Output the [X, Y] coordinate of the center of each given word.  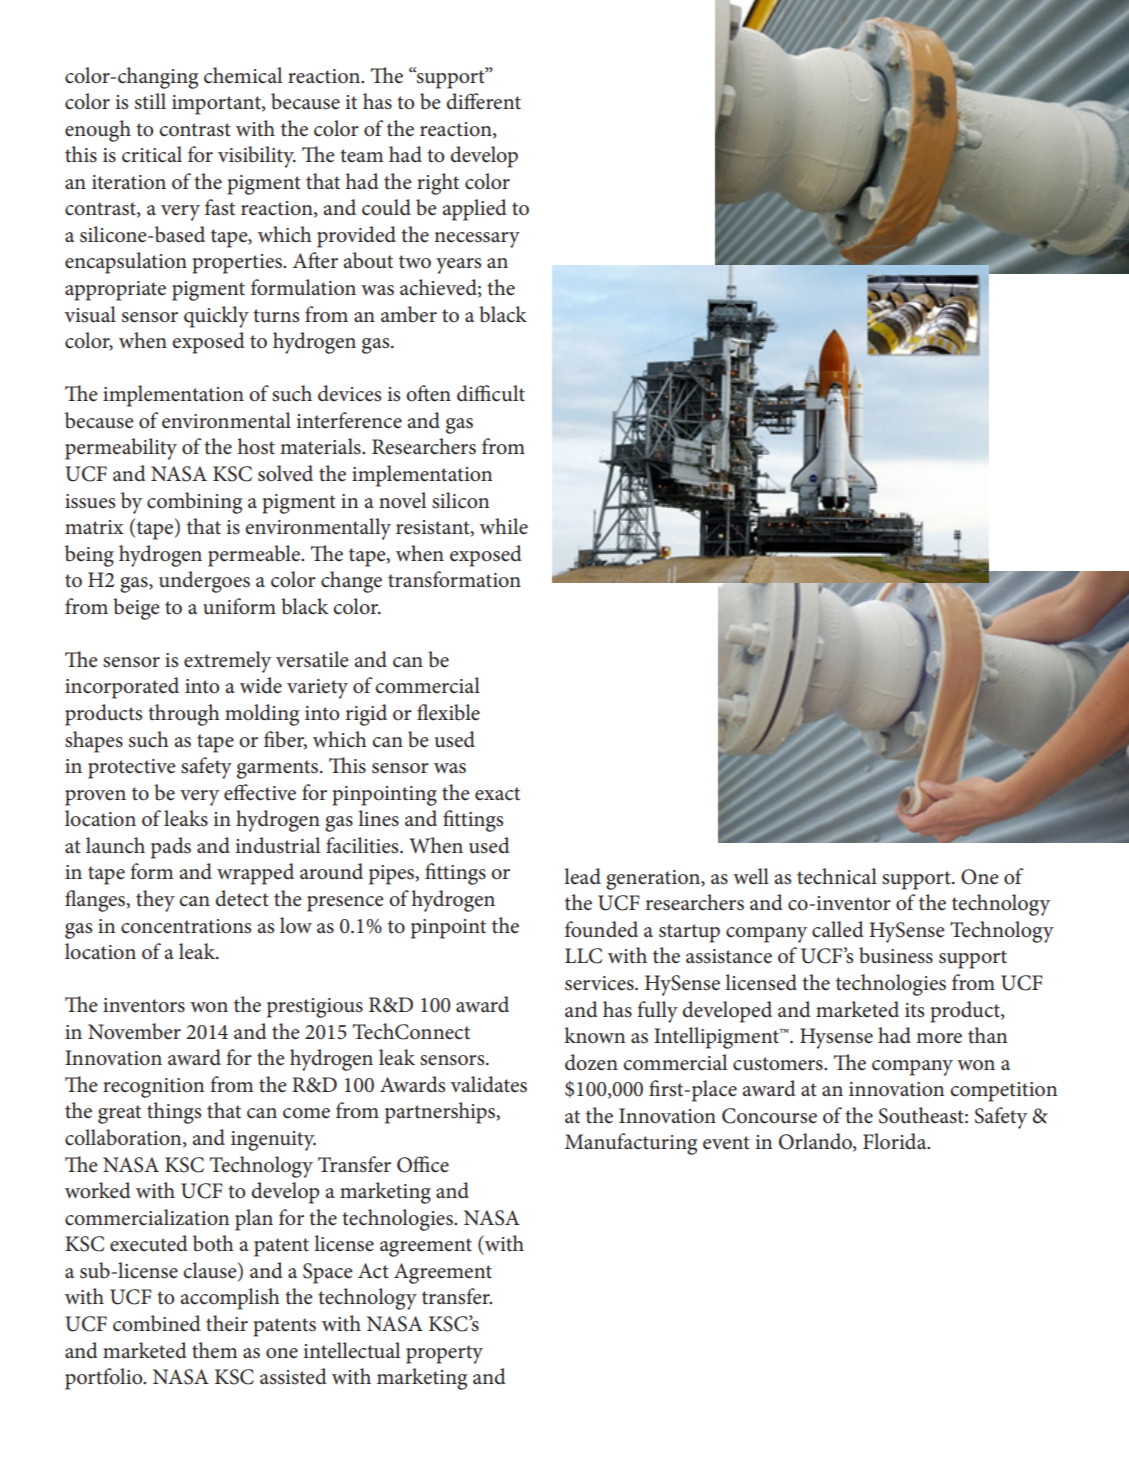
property [444, 1354]
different [483, 101]
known [594, 1035]
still [150, 101]
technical [837, 876]
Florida [896, 1141]
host [256, 446]
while [504, 526]
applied [475, 210]
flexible [448, 712]
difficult [491, 393]
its [914, 1010]
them [215, 1350]
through [184, 715]
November [134, 1031]
